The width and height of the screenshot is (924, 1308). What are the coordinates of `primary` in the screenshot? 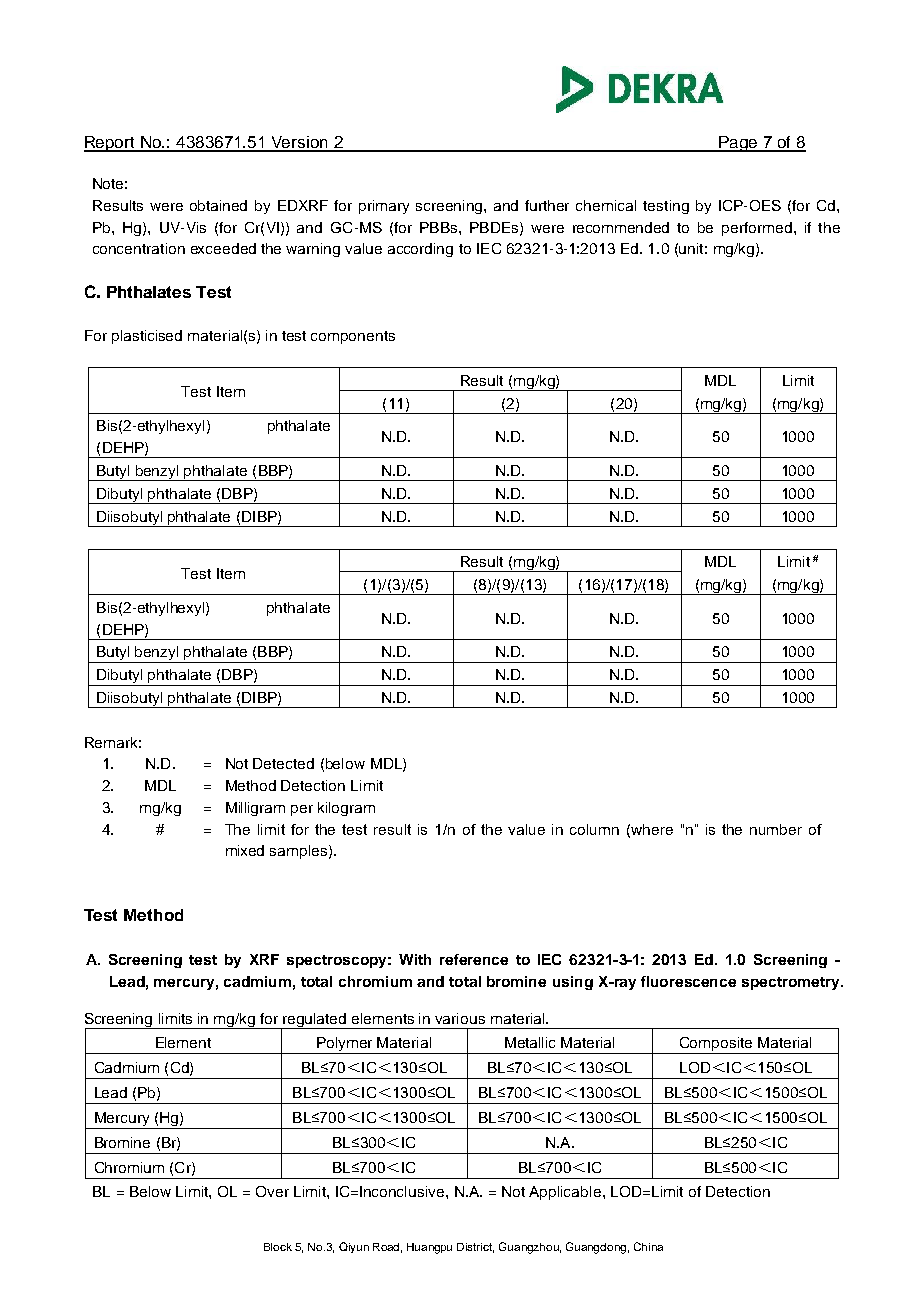 It's located at (384, 207).
